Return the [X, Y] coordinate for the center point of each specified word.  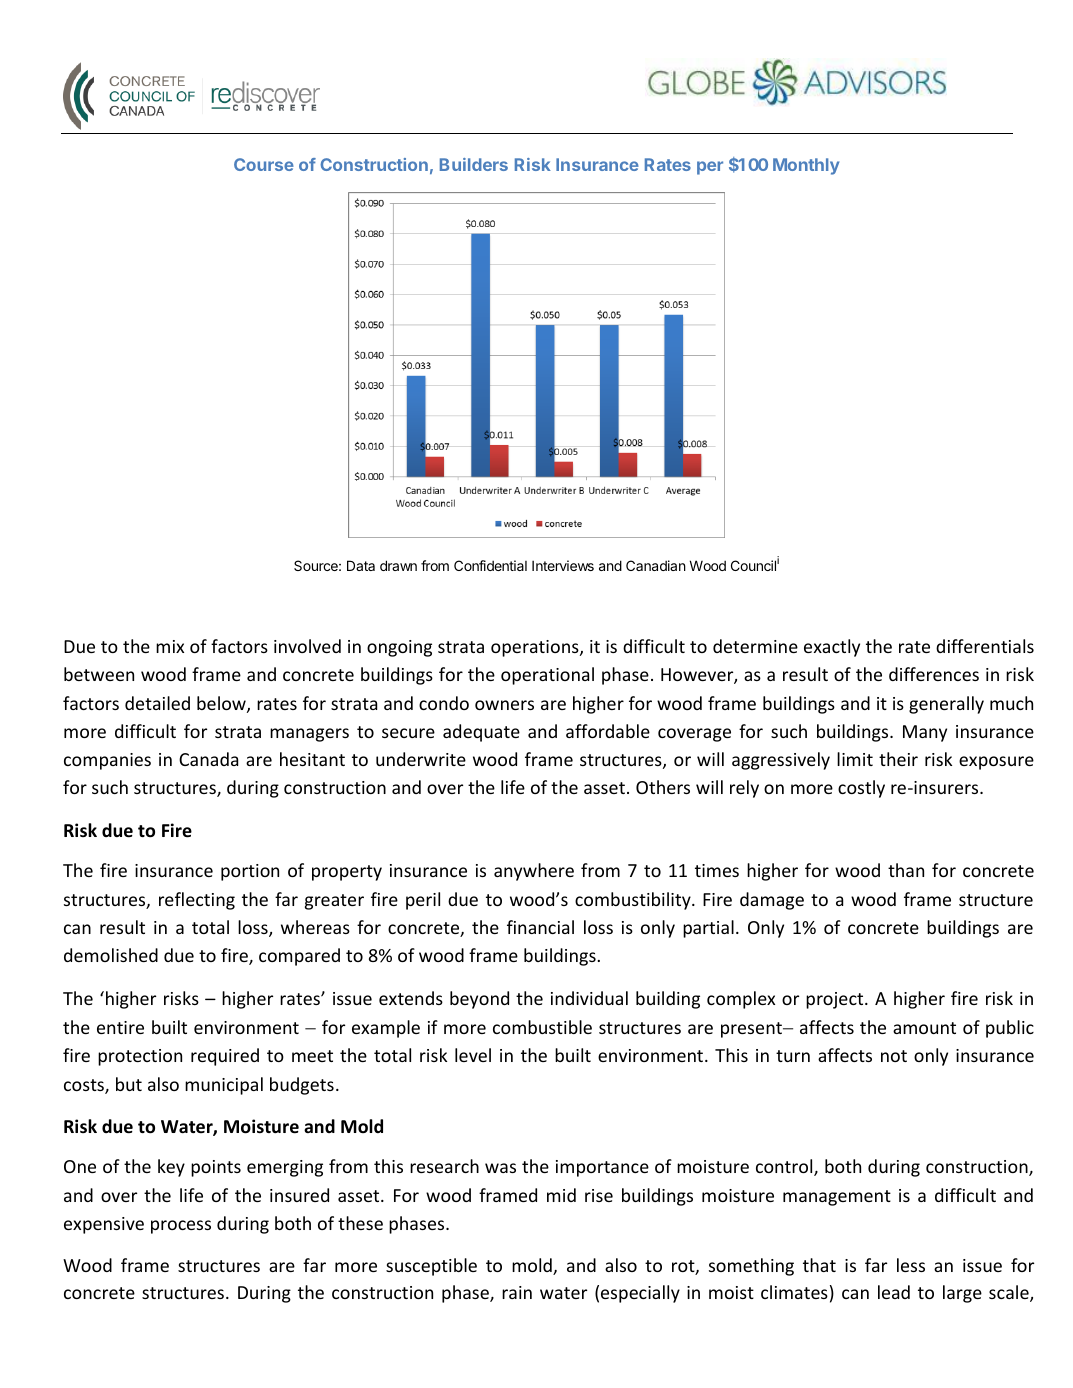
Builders [474, 164]
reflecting [197, 901]
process [181, 1227]
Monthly [806, 166]
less [911, 1265]
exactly [832, 648]
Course [264, 164]
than [906, 870]
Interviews [563, 565]
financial [540, 927]
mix [170, 646]
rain [517, 1292]
